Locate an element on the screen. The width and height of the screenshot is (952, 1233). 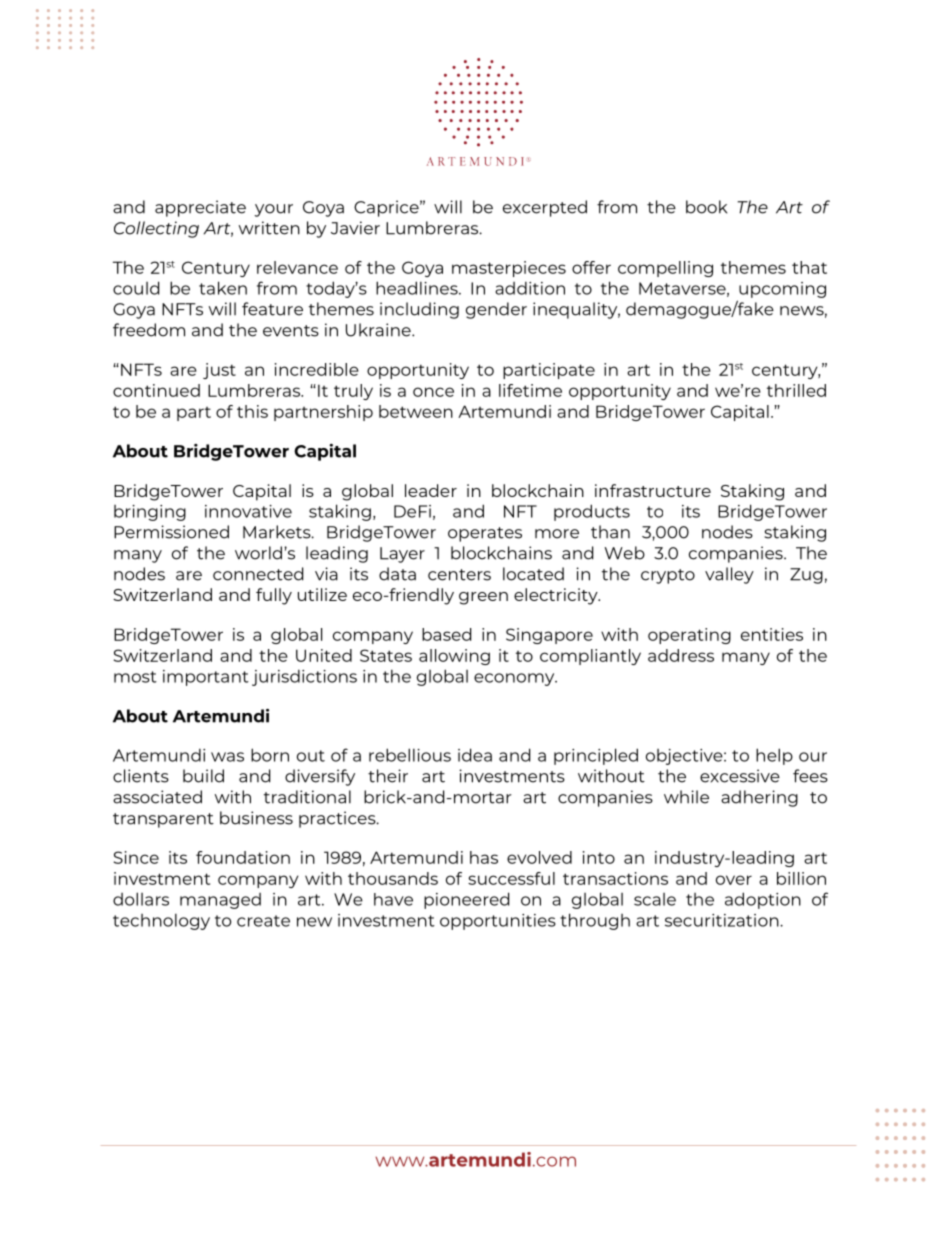
valley is located at coordinates (729, 575).
